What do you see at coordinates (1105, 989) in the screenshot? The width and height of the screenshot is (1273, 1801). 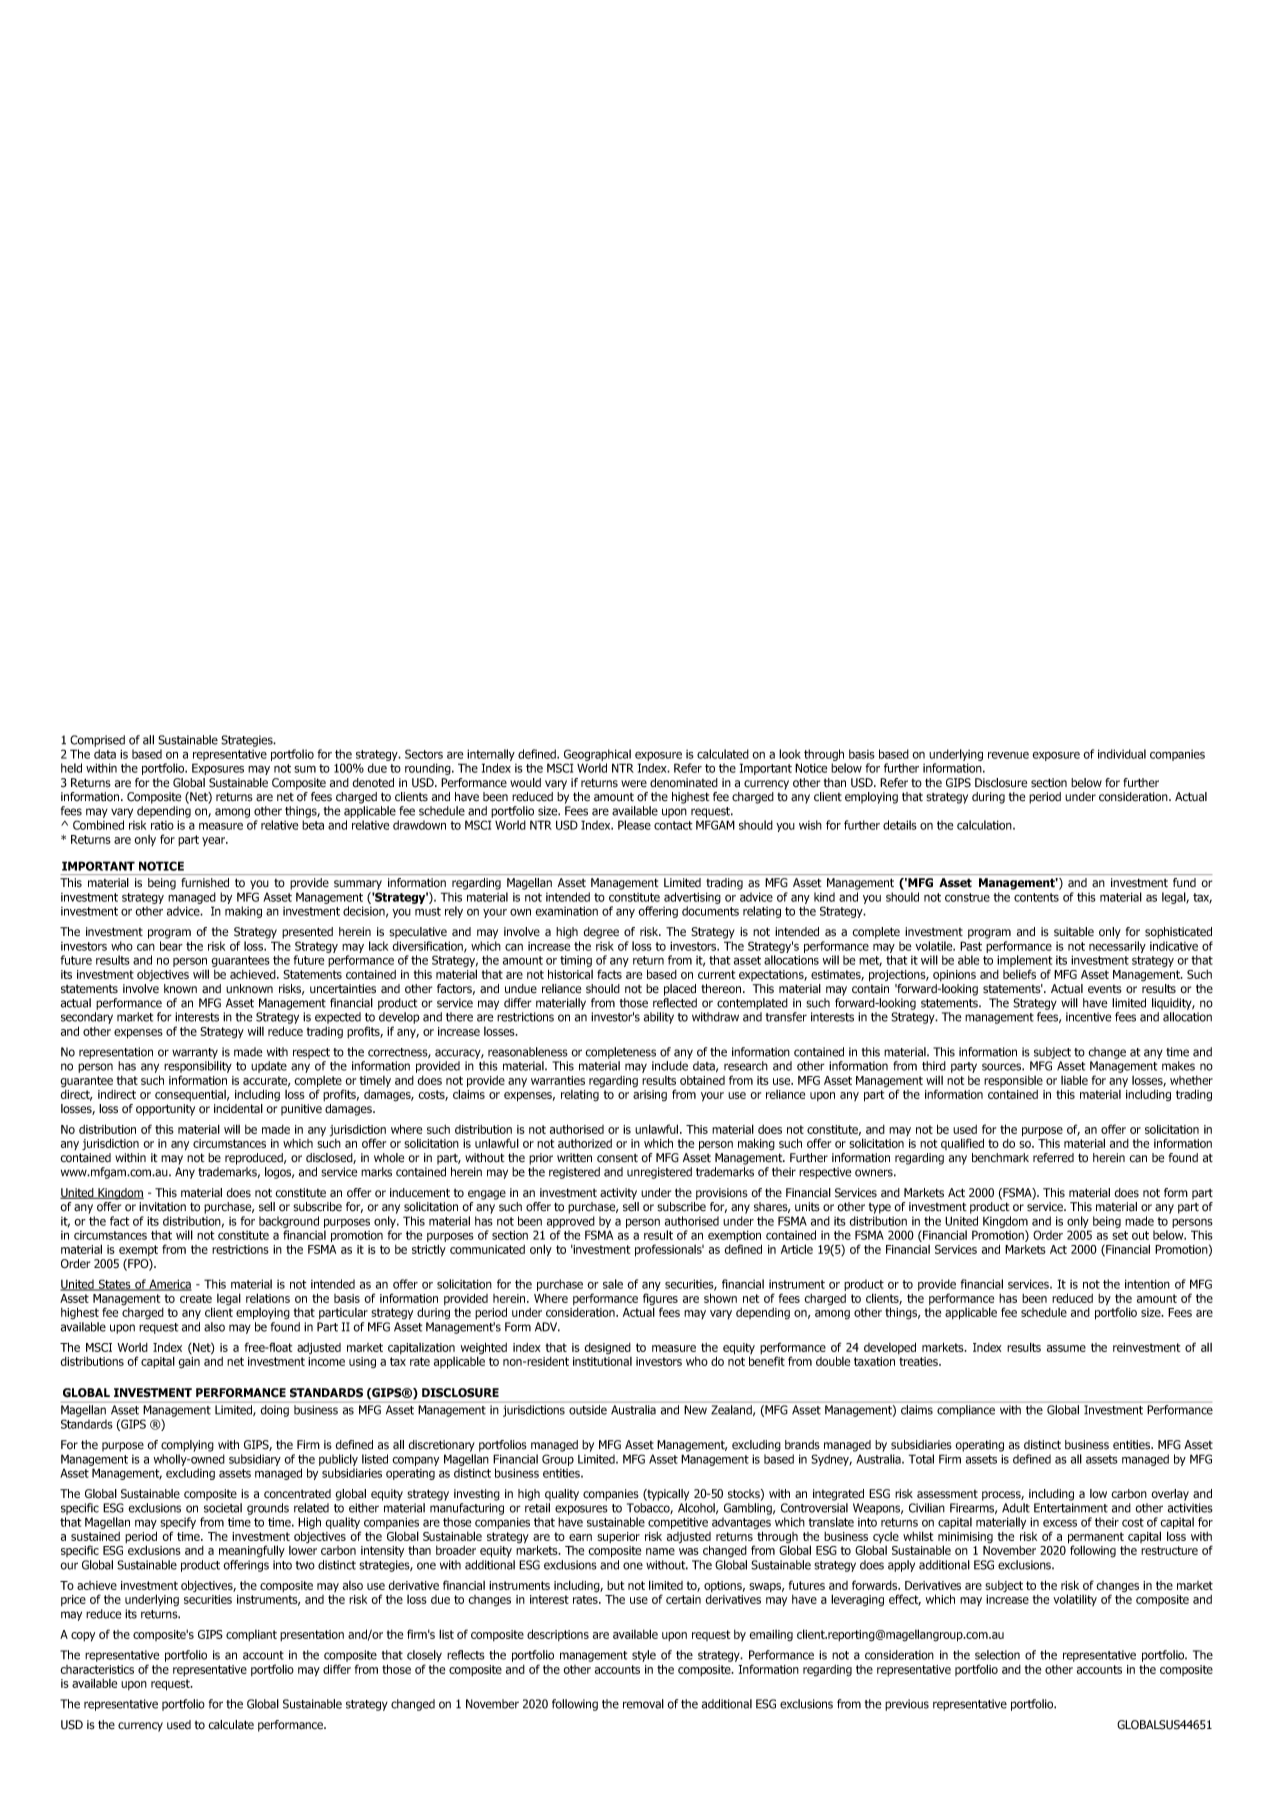 I see `events` at bounding box center [1105, 989].
